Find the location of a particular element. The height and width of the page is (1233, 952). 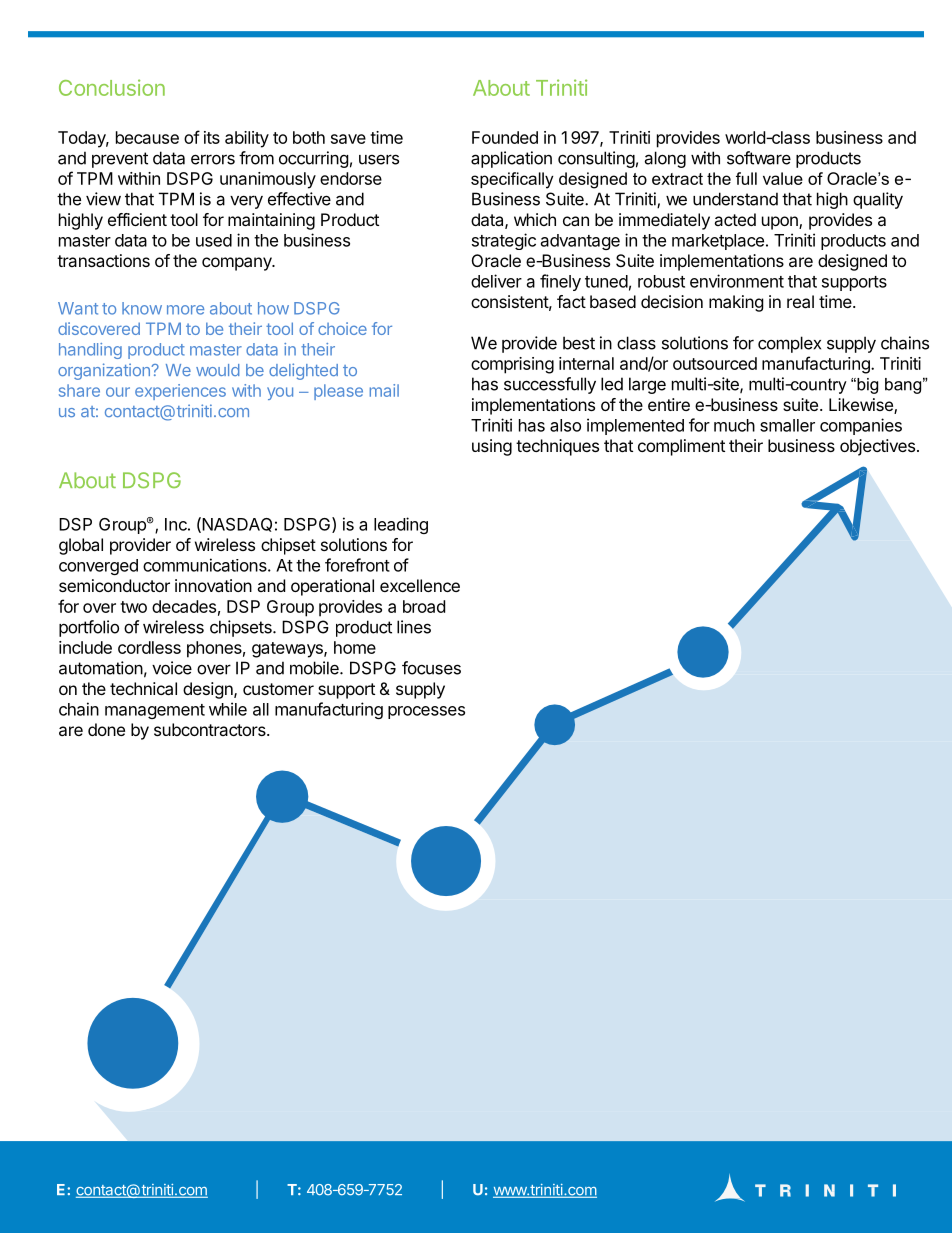

management is located at coordinates (155, 711).
